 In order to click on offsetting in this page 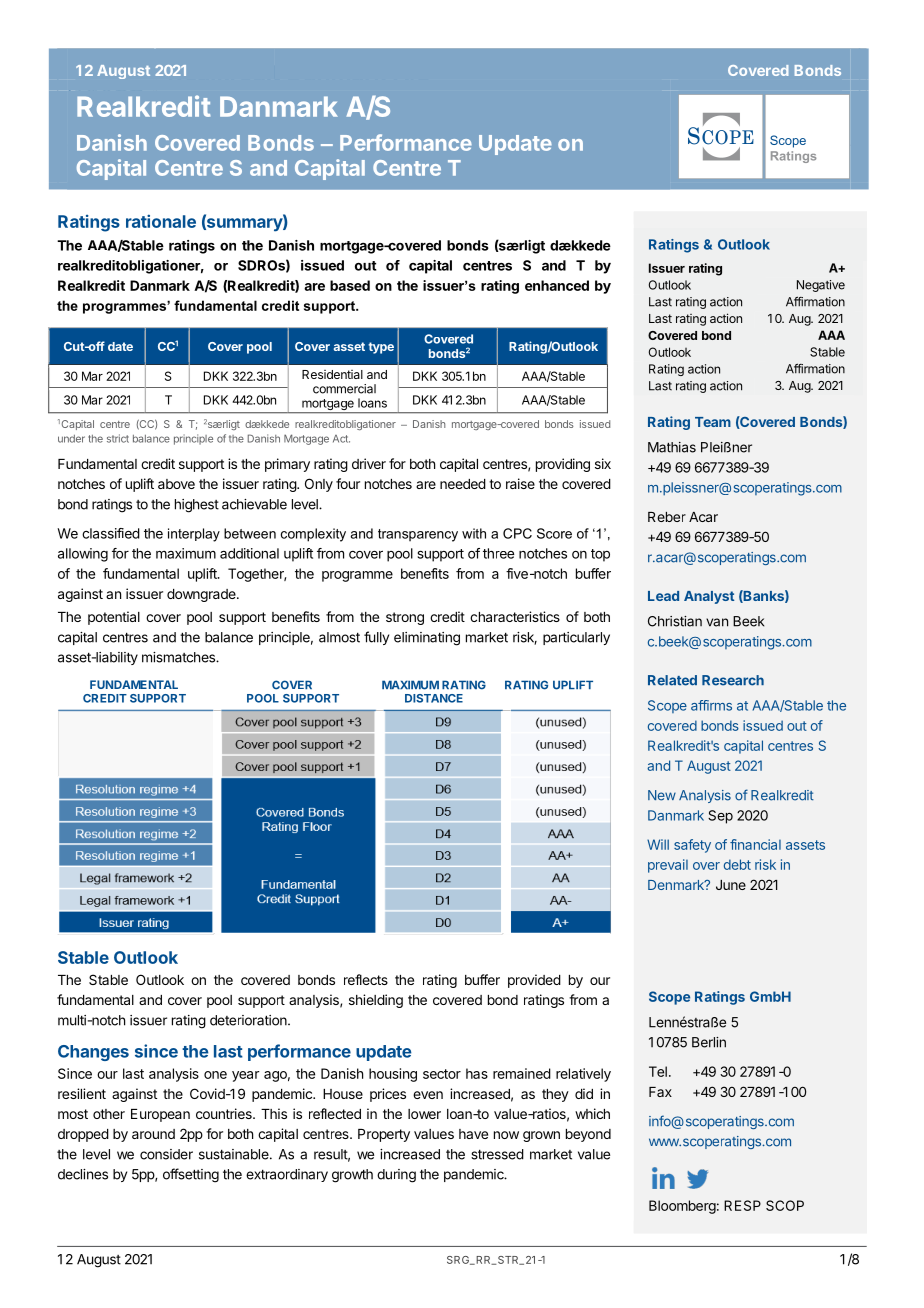, I will do `click(191, 1175)`.
